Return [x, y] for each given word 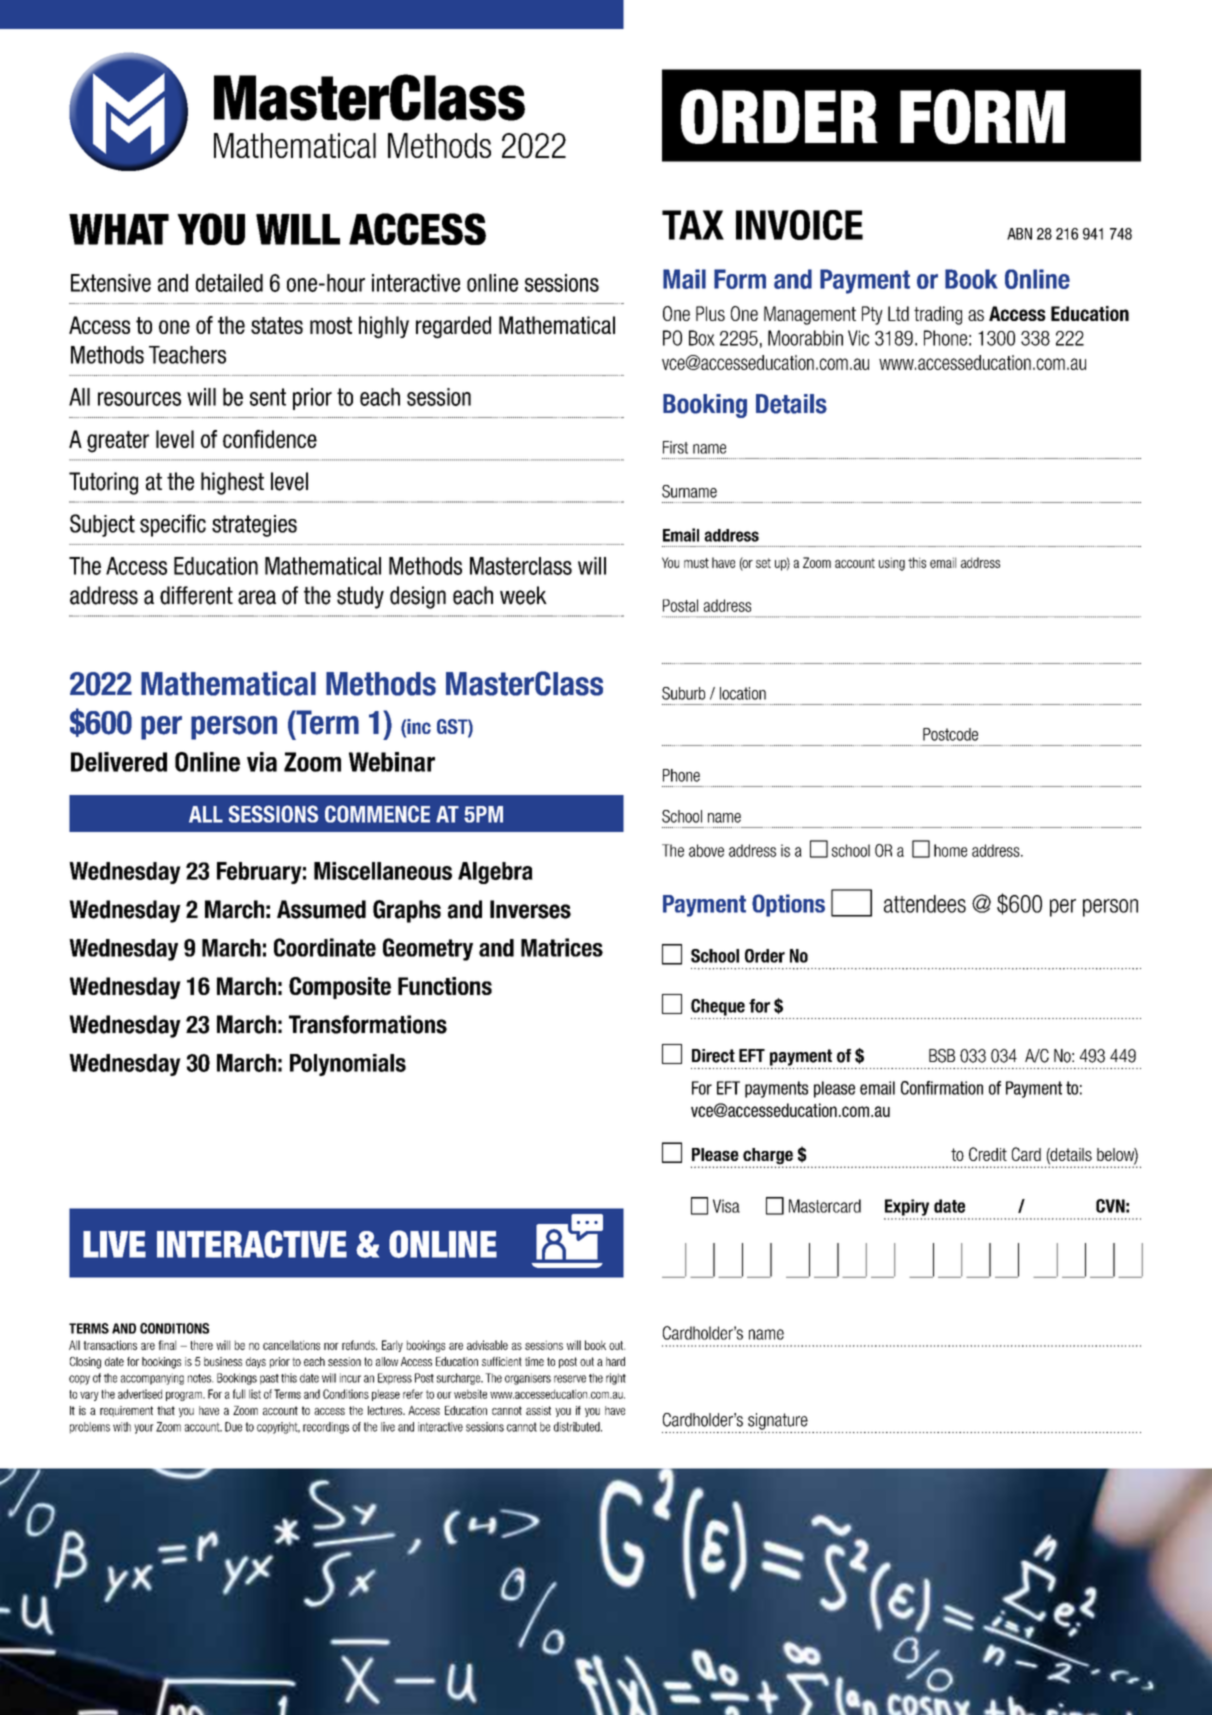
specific [173, 525]
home [950, 850]
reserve [570, 1379]
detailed [229, 283]
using [892, 564]
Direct [713, 1056]
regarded [453, 327]
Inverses [530, 909]
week [523, 595]
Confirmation [942, 1088]
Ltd [898, 313]
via [262, 762]
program [185, 1396]
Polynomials [348, 1065]
